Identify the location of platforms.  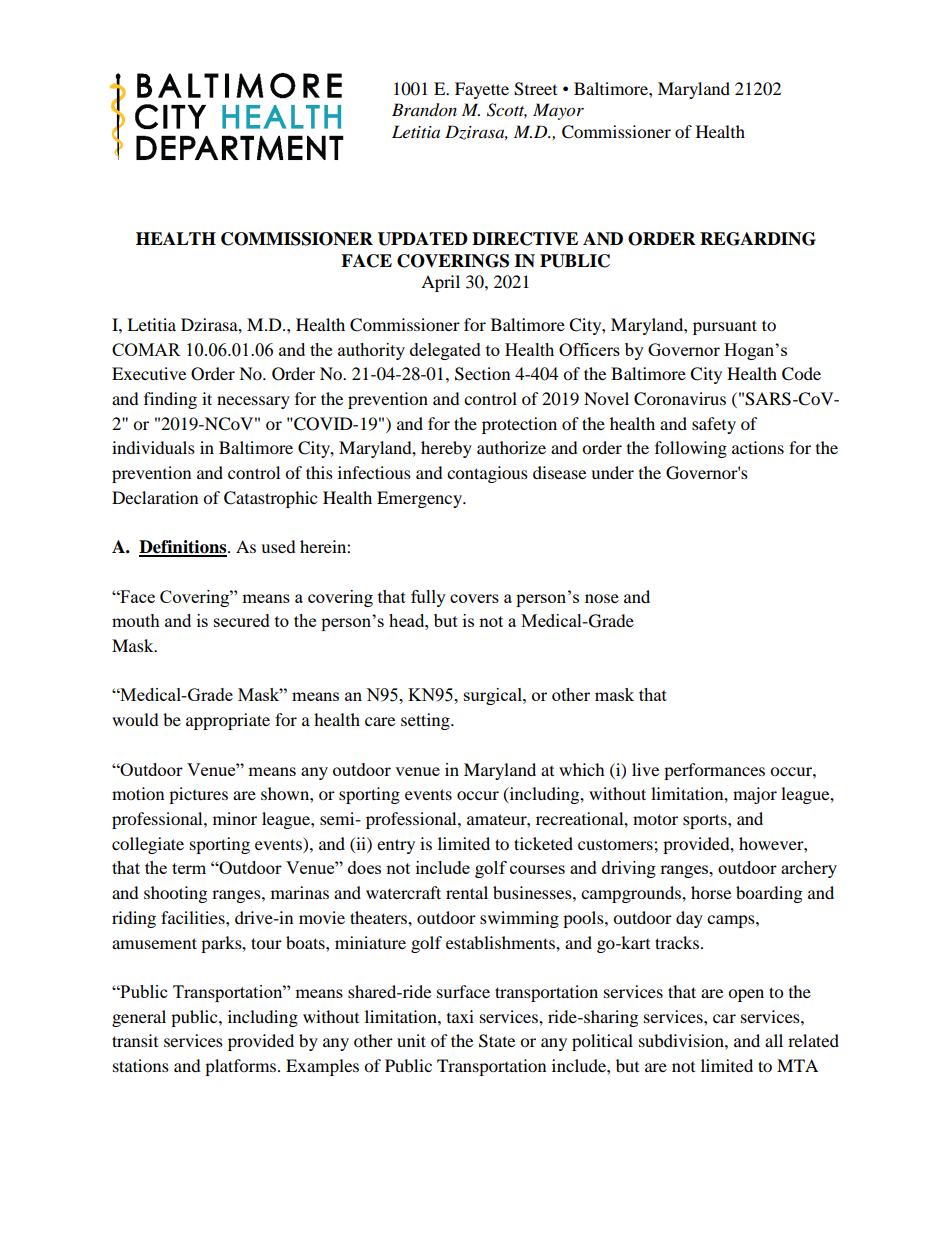
(242, 1067).
